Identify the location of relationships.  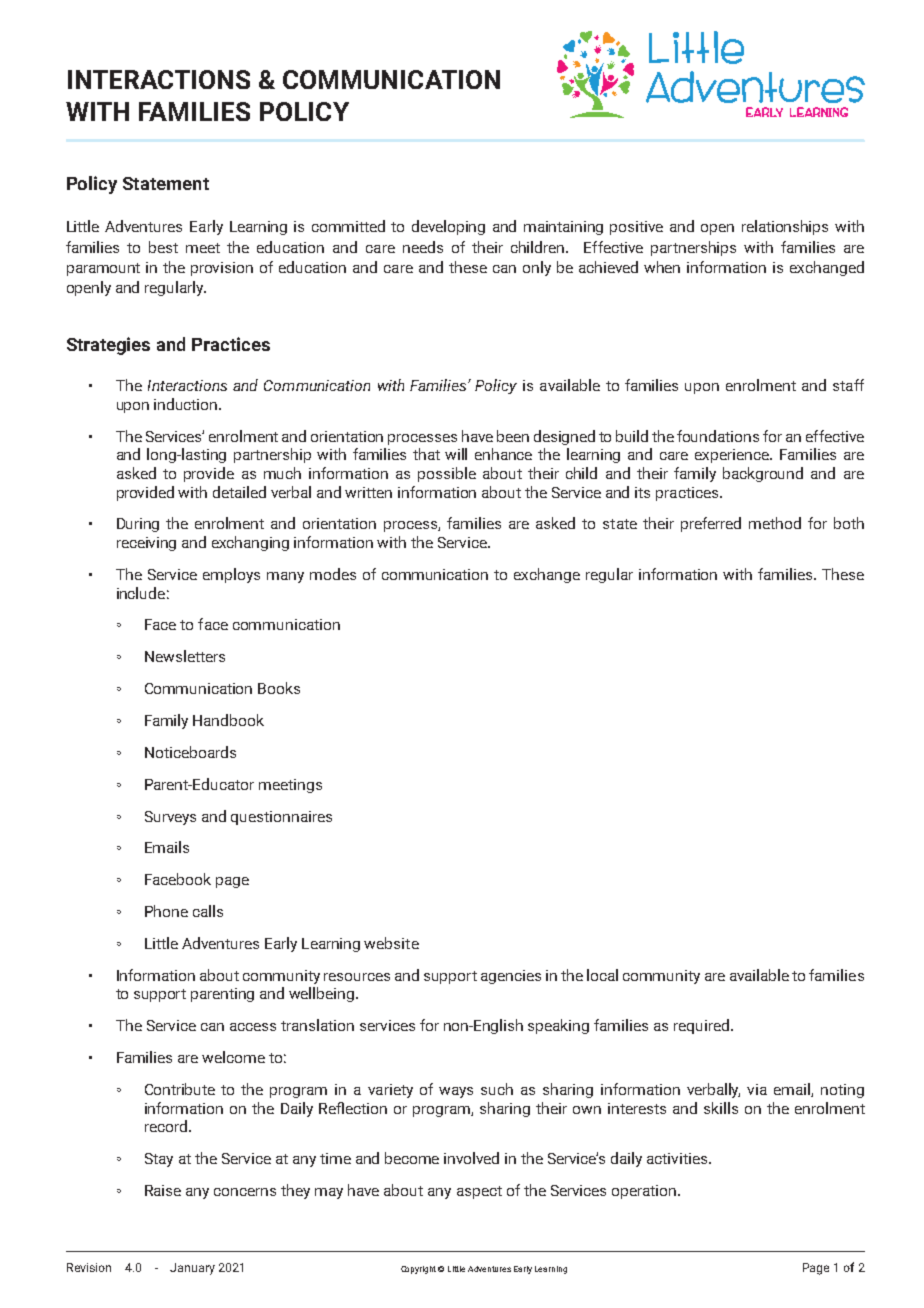
(785, 227).
